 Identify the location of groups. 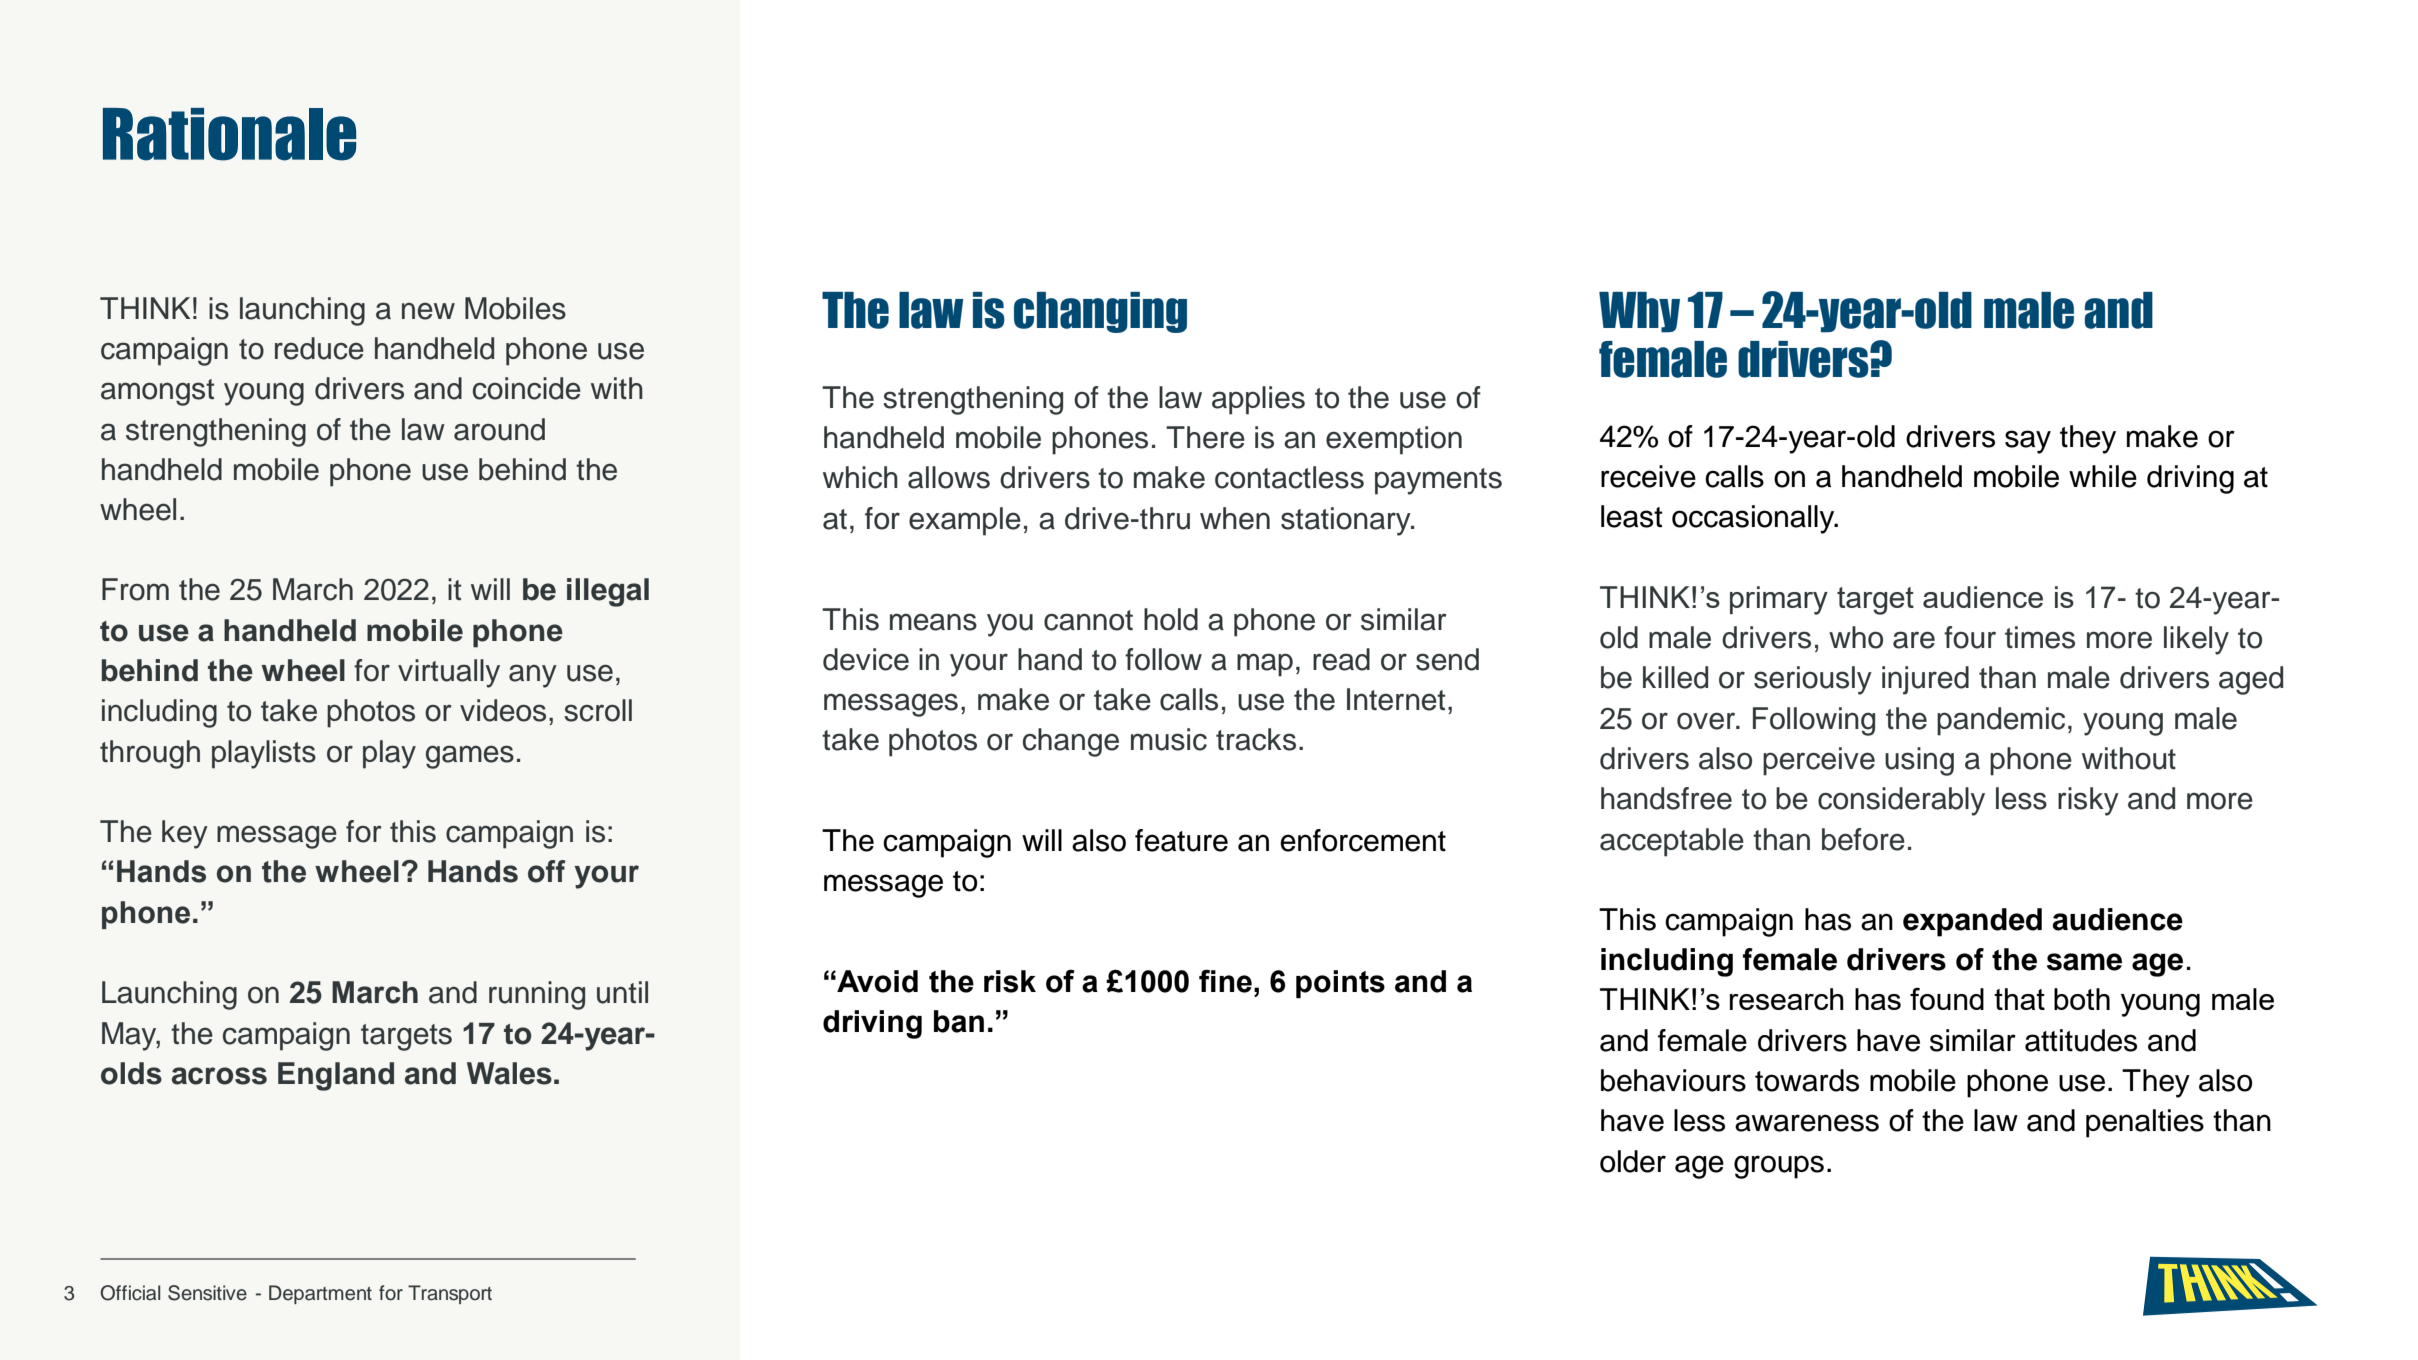
(1779, 1167).
